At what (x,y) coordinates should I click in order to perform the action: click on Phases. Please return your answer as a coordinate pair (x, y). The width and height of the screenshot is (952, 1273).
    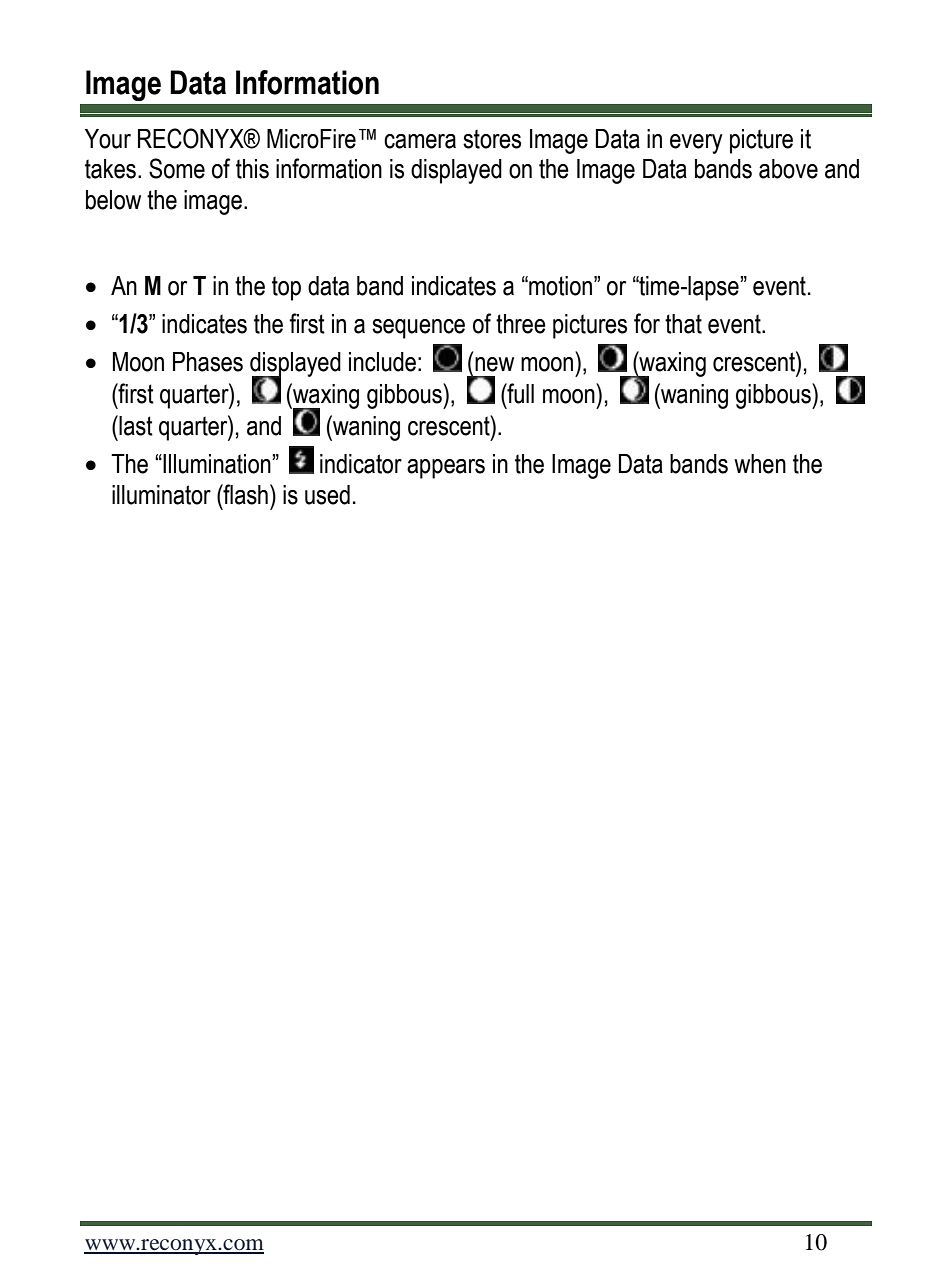
    Looking at the image, I should click on (208, 362).
